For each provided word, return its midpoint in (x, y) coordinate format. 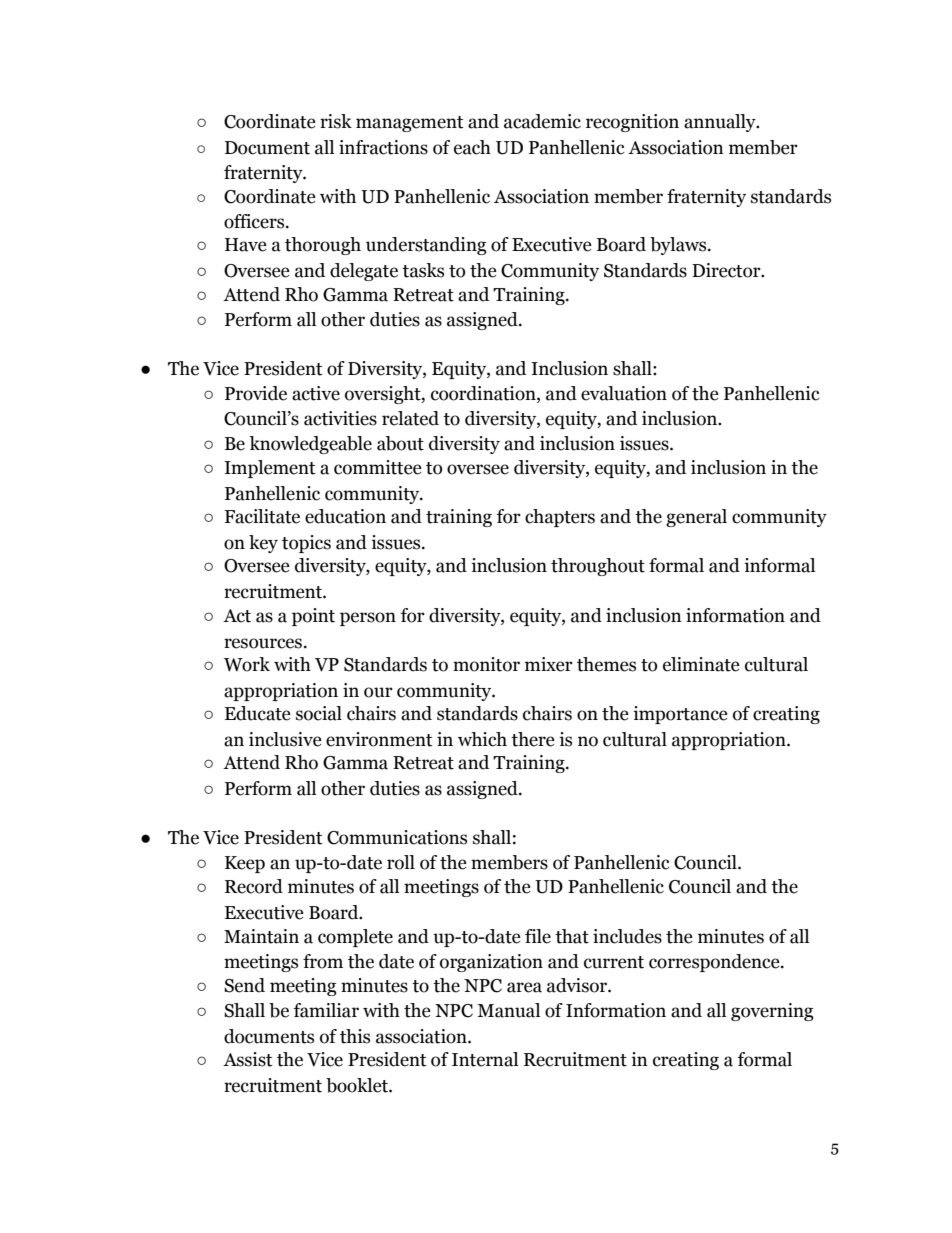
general (696, 518)
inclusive (285, 739)
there (533, 739)
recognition (632, 123)
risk (336, 121)
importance (680, 715)
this (355, 1036)
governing (772, 1012)
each (472, 147)
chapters (560, 518)
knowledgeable (310, 445)
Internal (485, 1059)
